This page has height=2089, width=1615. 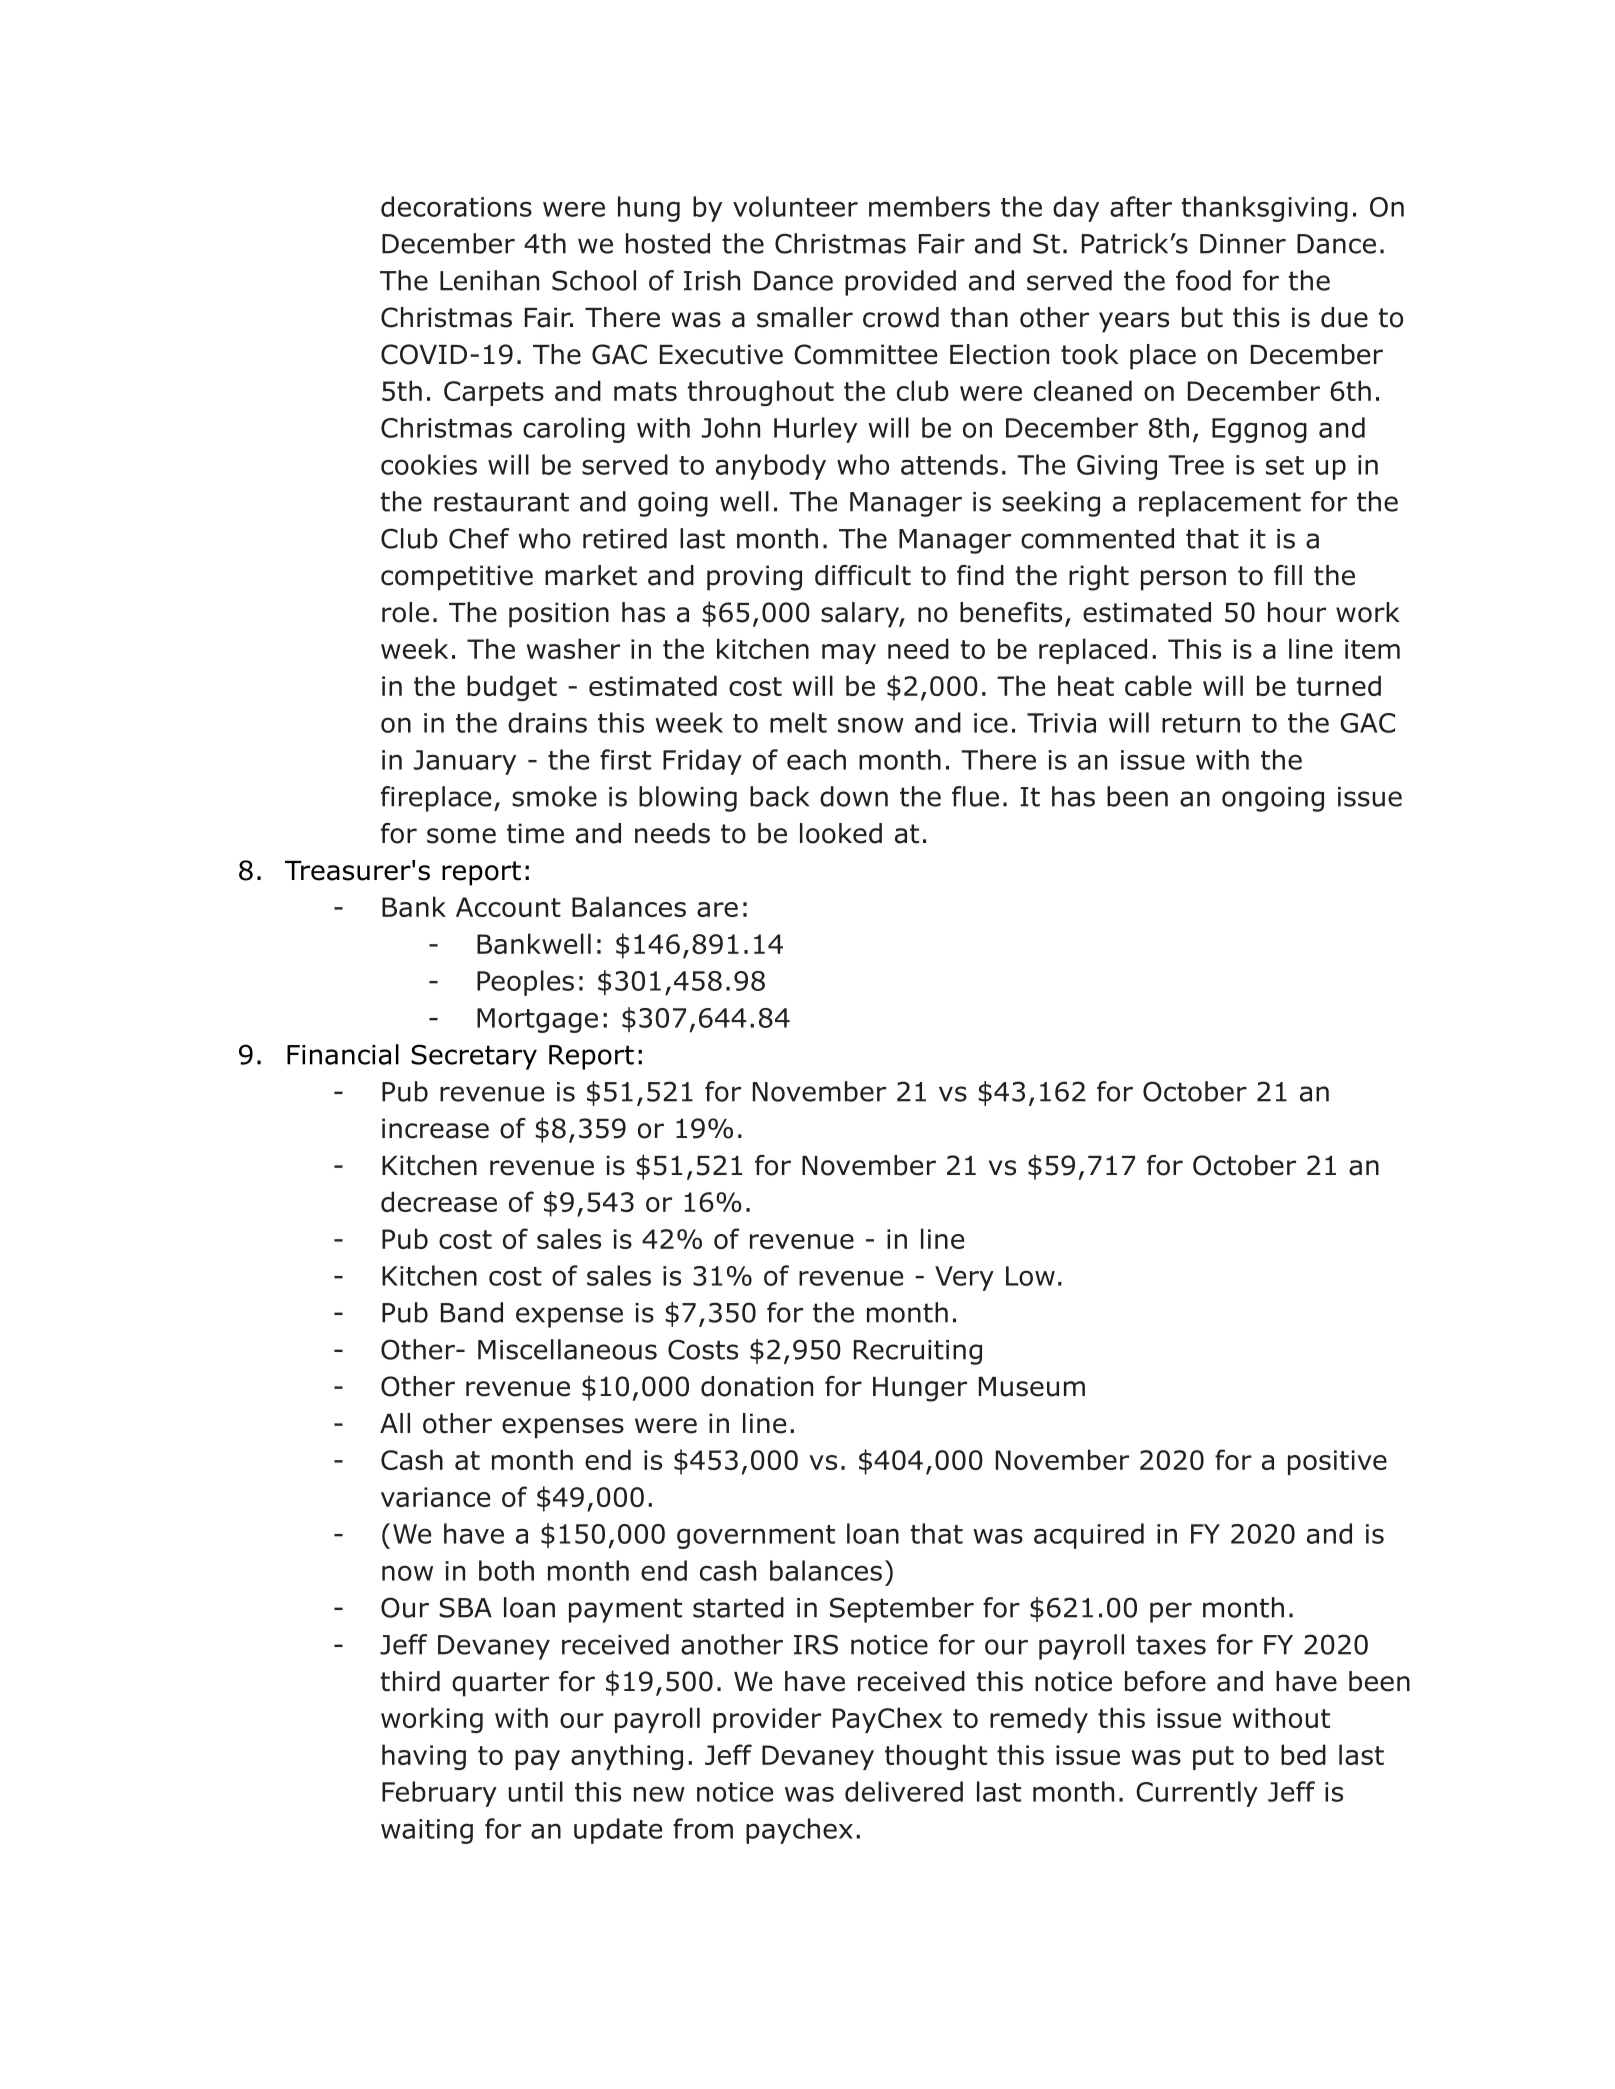 I want to click on return, so click(x=1201, y=723).
